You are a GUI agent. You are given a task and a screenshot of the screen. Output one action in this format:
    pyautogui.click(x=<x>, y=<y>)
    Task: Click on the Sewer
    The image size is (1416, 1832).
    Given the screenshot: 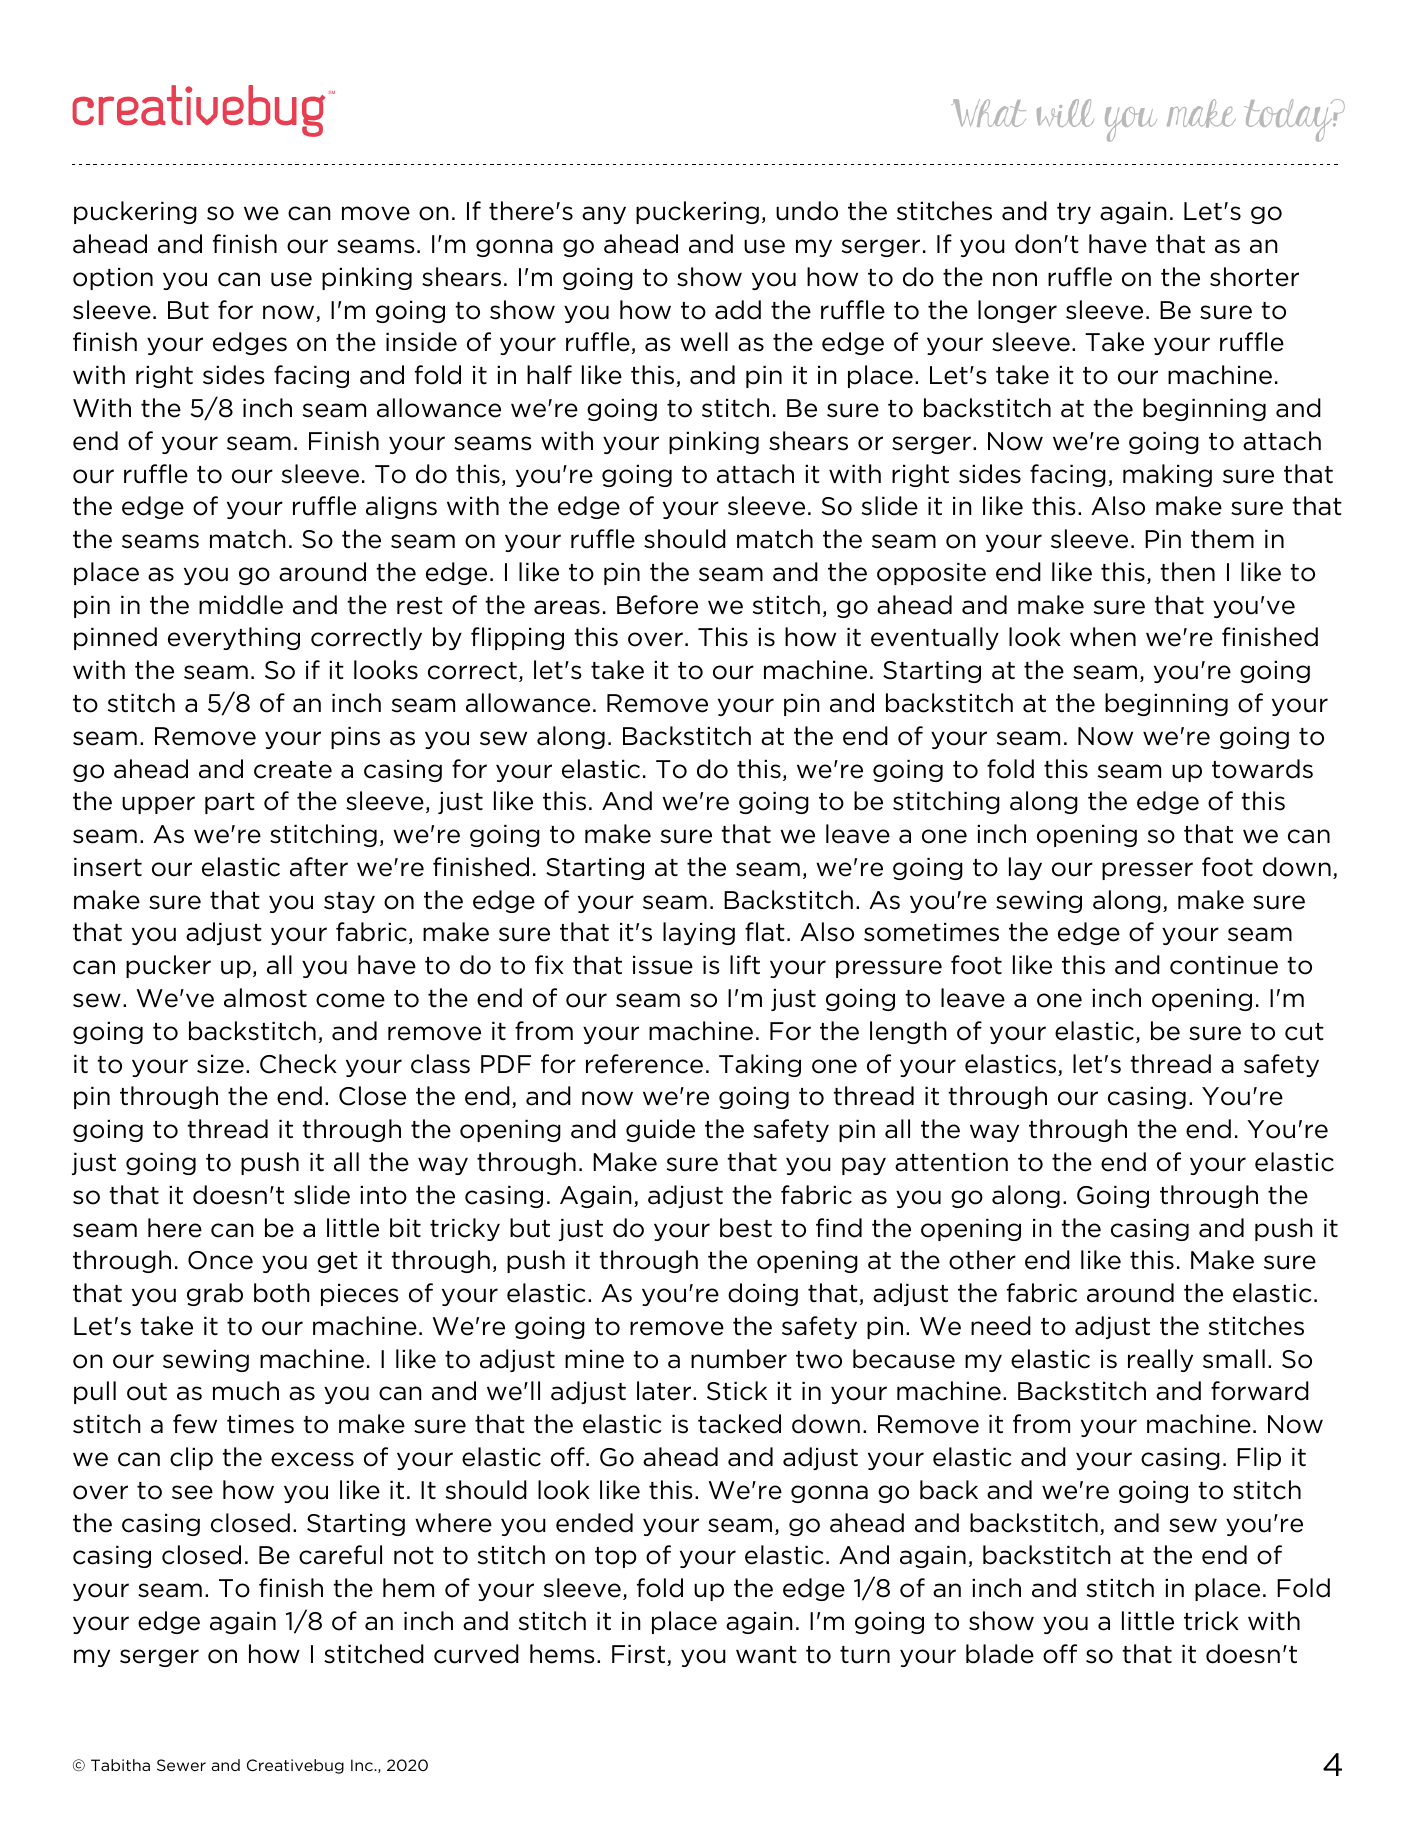 What is the action you would take?
    pyautogui.click(x=181, y=1765)
